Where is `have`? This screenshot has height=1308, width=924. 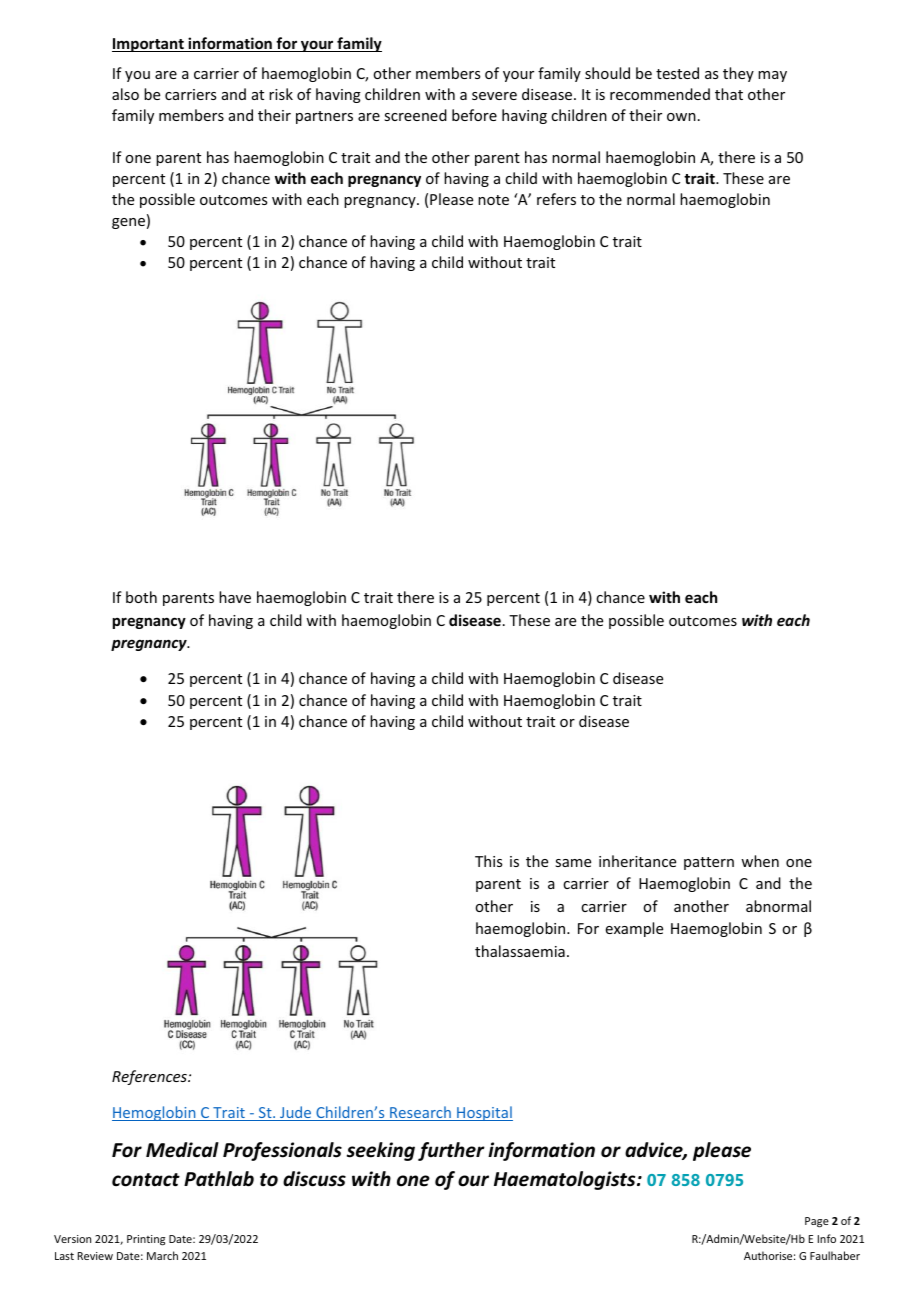 have is located at coordinates (235, 597).
